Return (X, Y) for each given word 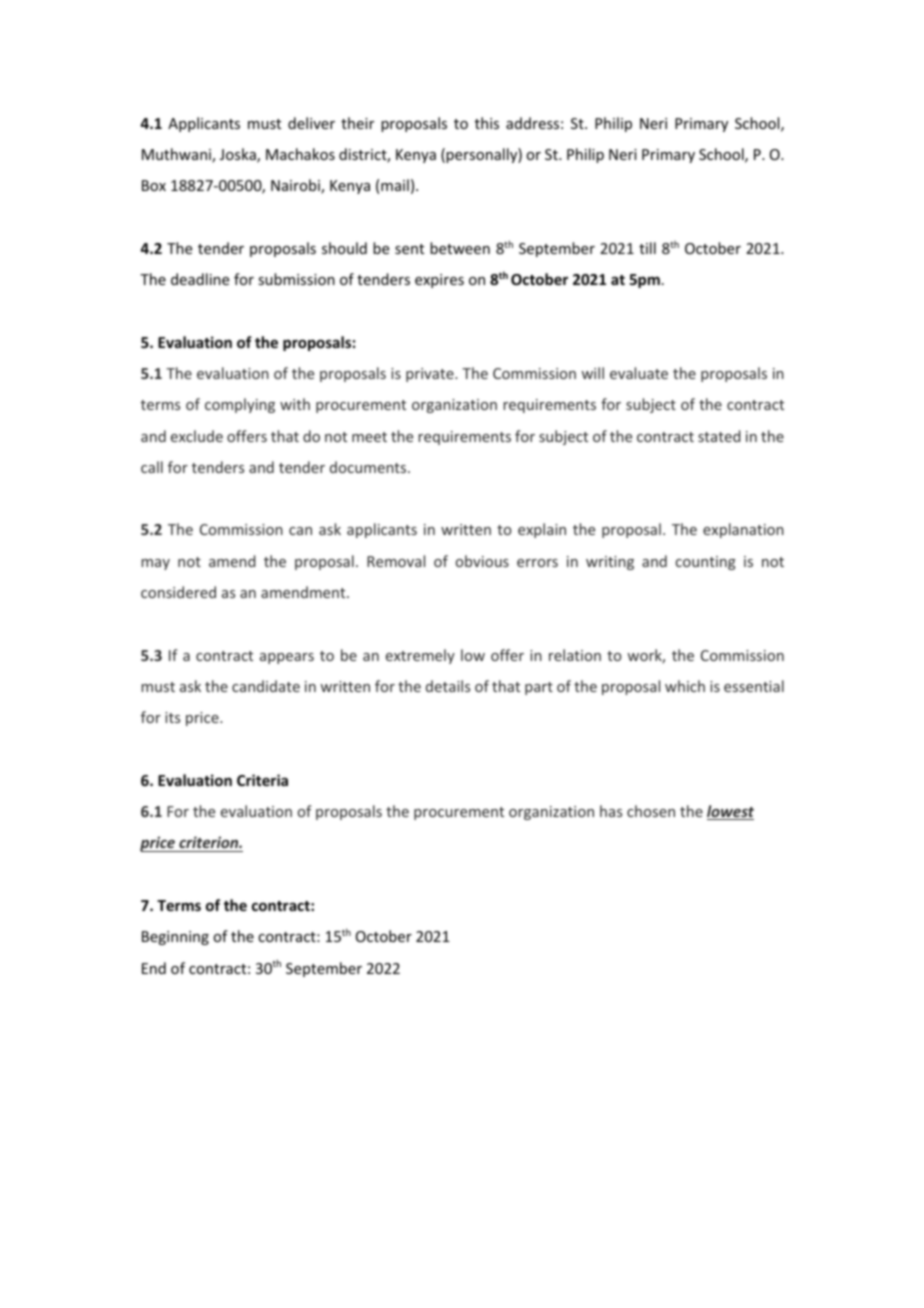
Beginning (175, 938)
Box (154, 185)
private (431, 375)
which (685, 686)
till (647, 248)
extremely (420, 656)
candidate (266, 686)
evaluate (639, 373)
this (487, 123)
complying (240, 405)
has (611, 811)
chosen (651, 811)
